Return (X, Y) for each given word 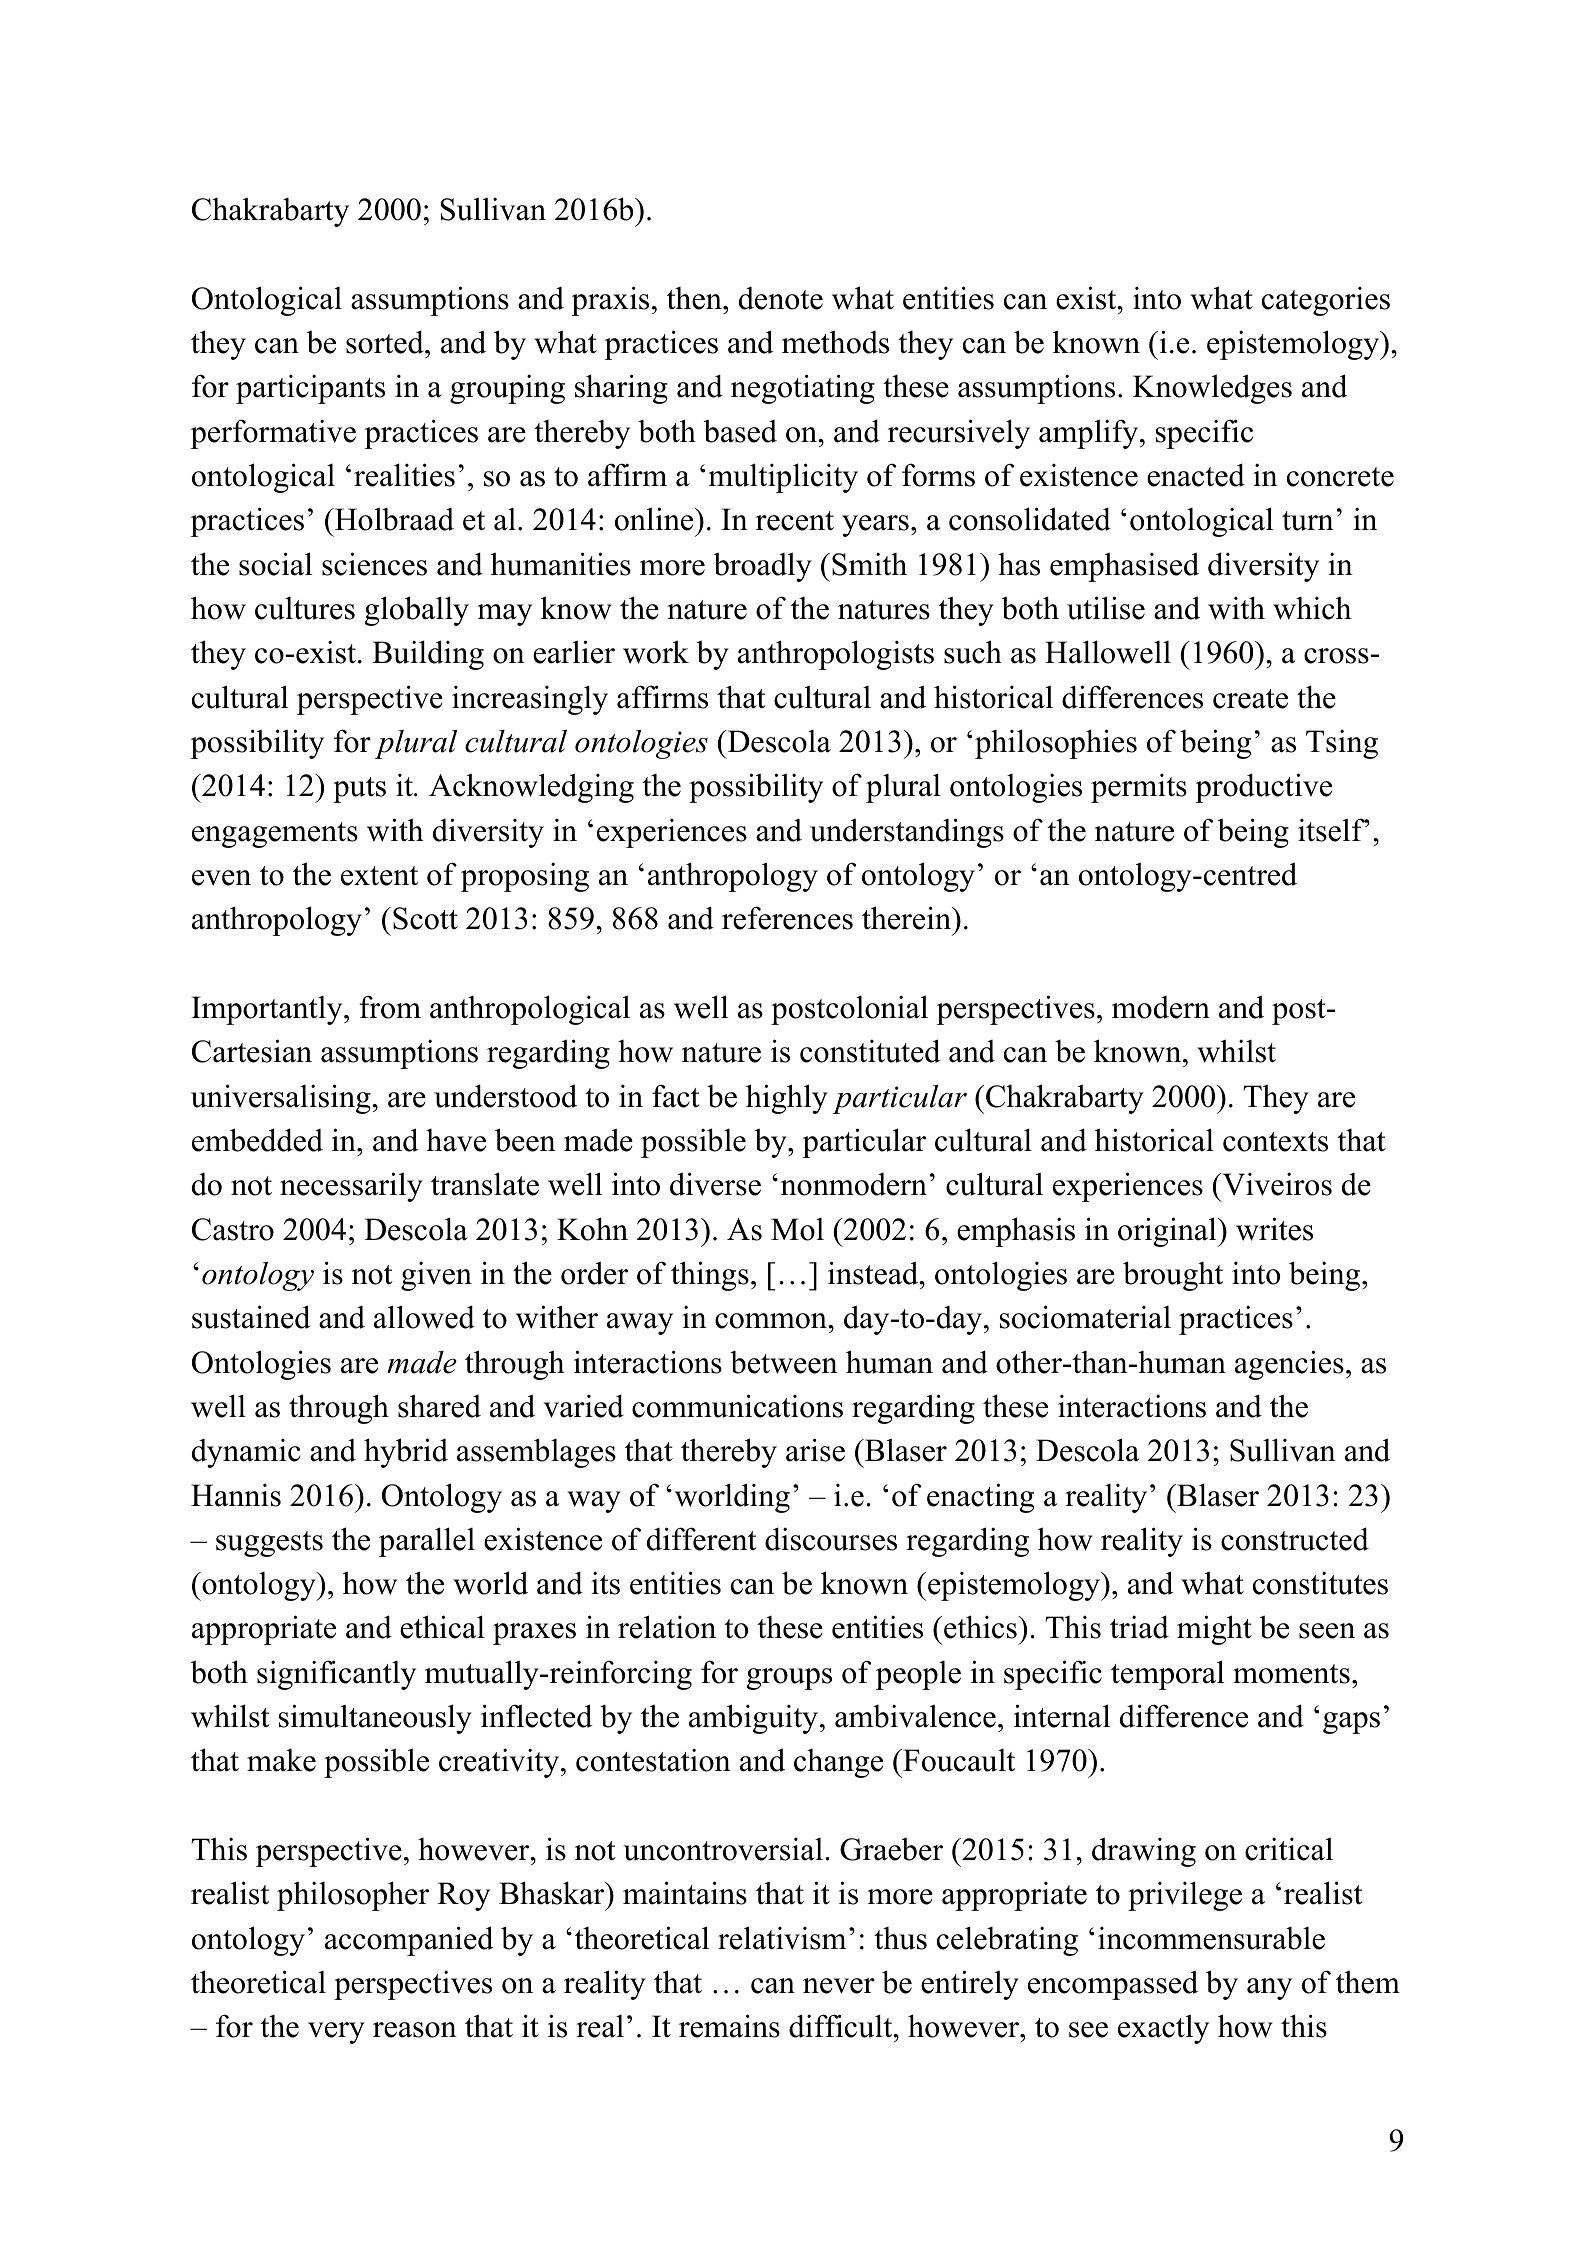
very (336, 2033)
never (839, 1986)
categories (1326, 301)
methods (835, 342)
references (787, 918)
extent (379, 876)
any (1269, 1989)
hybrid (406, 1453)
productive (1263, 788)
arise (815, 1450)
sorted (386, 342)
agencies (1289, 1365)
